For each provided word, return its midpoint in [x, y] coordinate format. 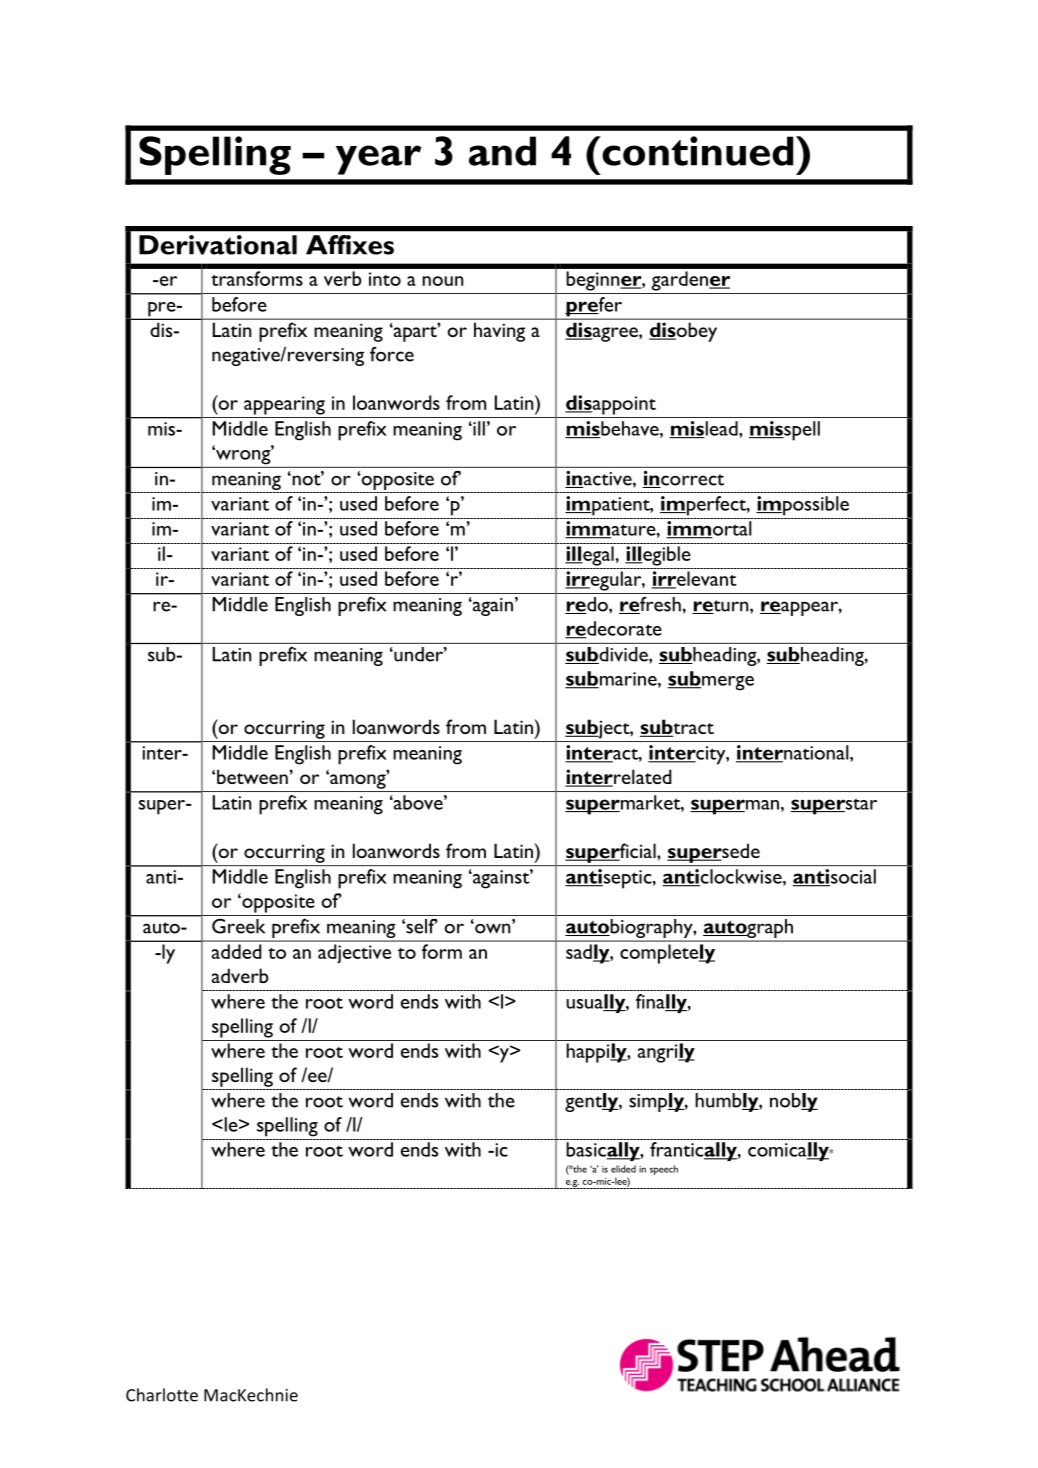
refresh [650, 605]
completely [667, 954]
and [502, 151]
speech [664, 1170]
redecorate [613, 629]
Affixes [350, 245]
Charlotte [162, 1395]
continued [696, 151]
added [236, 951]
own [493, 928]
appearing [284, 405]
